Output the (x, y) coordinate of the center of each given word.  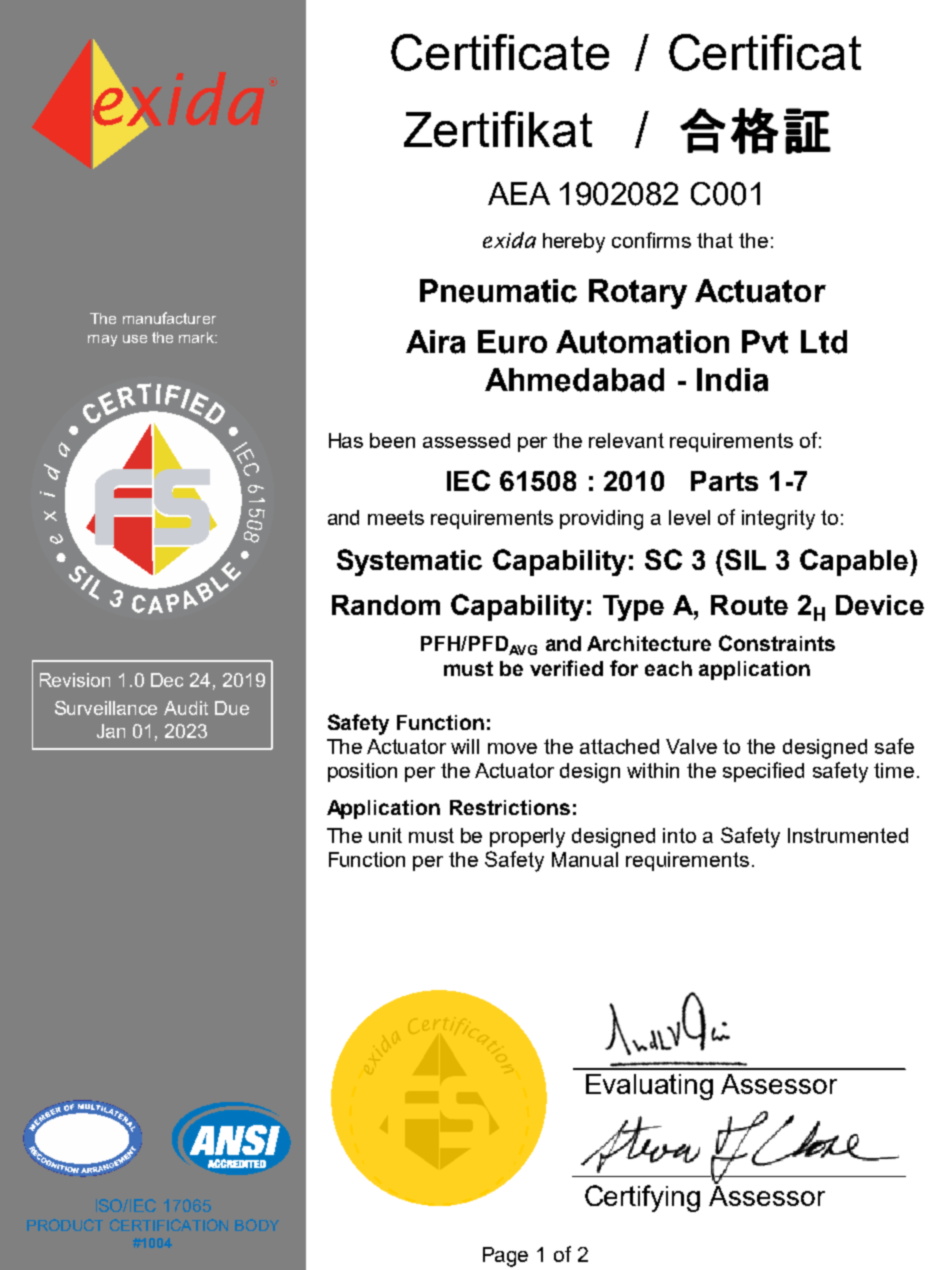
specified (763, 772)
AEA (519, 193)
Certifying (642, 1198)
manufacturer (169, 318)
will (465, 746)
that (715, 240)
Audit (186, 708)
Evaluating (649, 1087)
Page (505, 1257)
